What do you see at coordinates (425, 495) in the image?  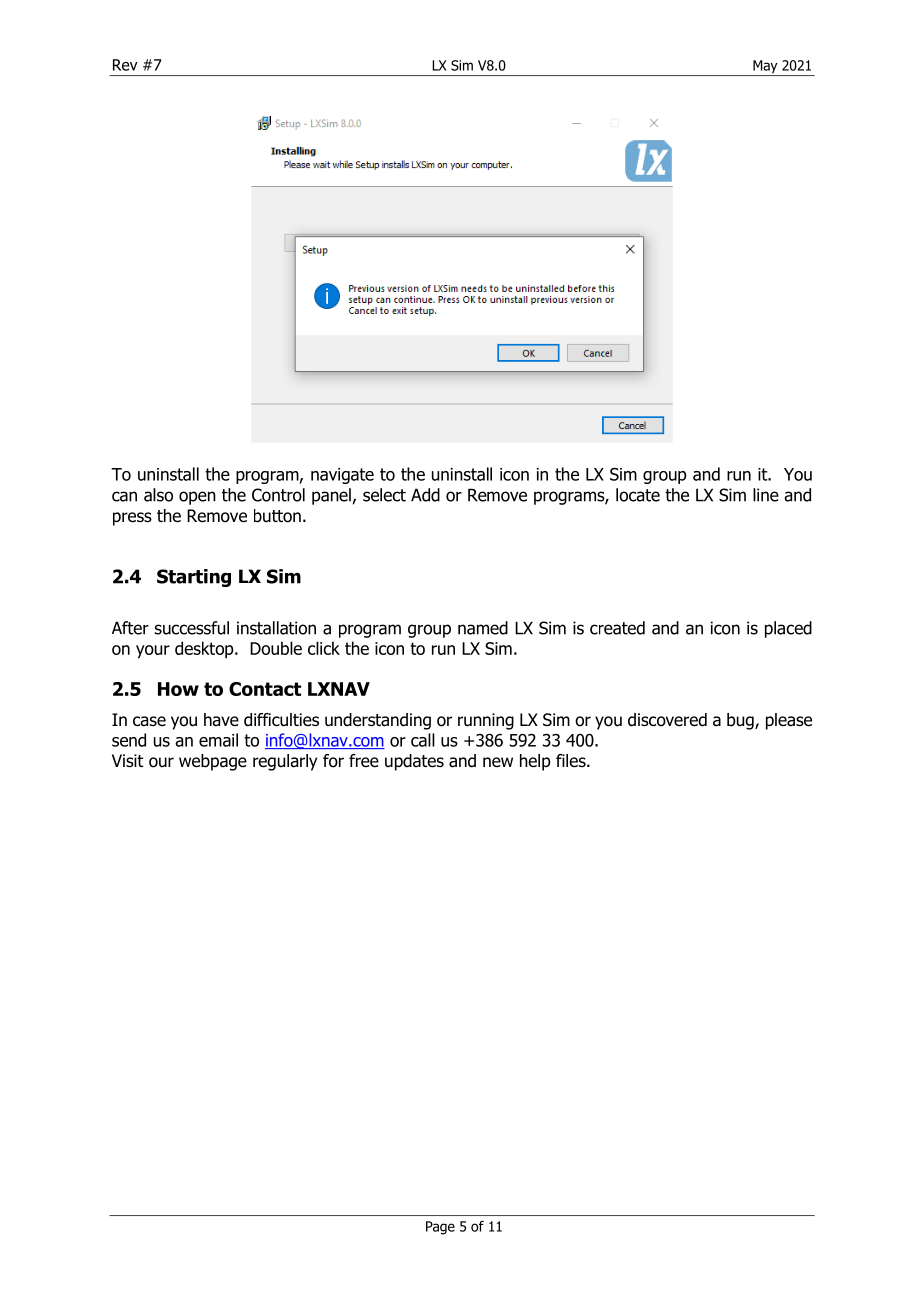 I see `Add` at bounding box center [425, 495].
